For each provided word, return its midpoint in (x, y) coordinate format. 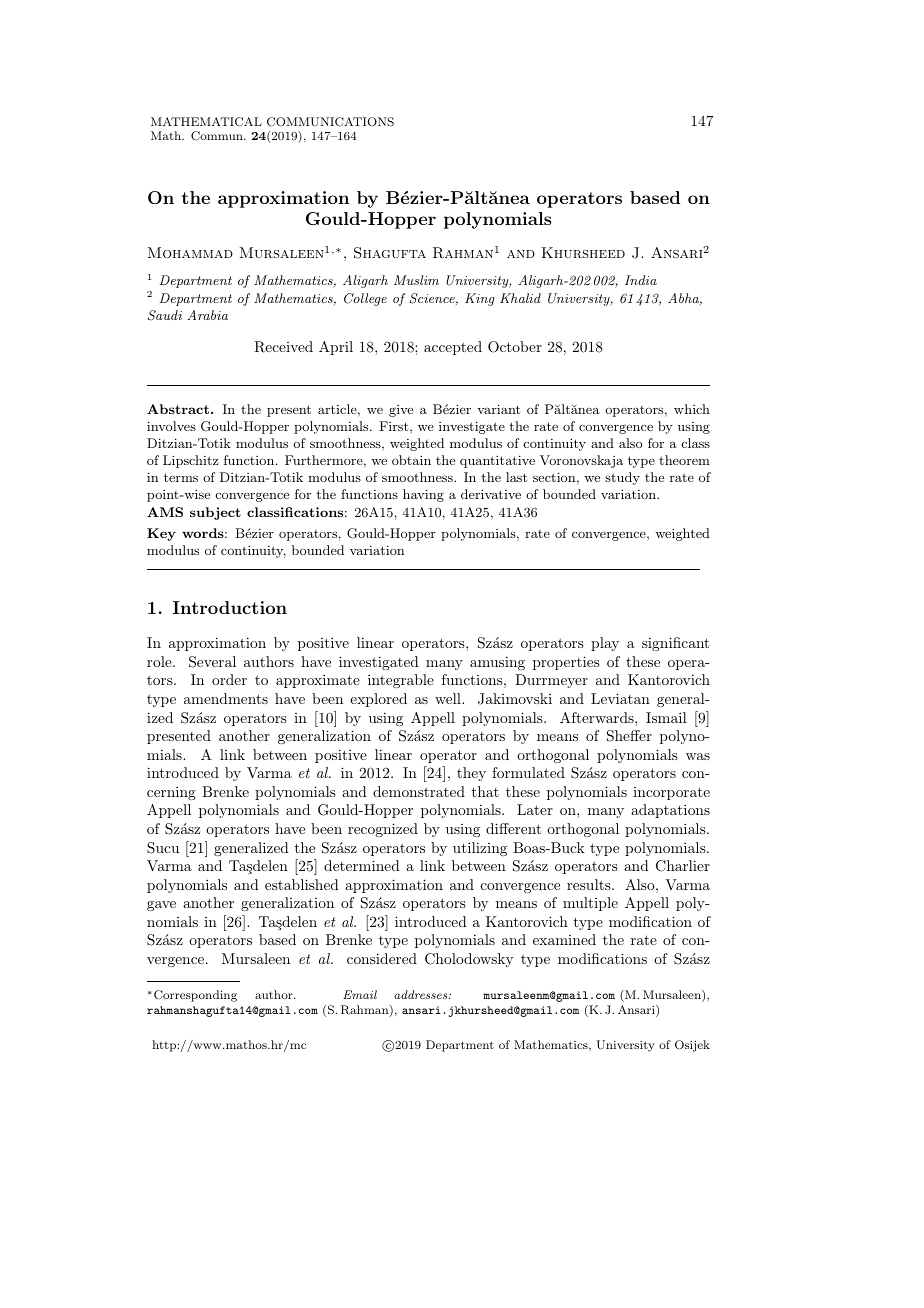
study (622, 478)
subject (215, 513)
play (605, 644)
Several (212, 662)
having (423, 495)
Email (360, 994)
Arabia (207, 315)
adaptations (670, 811)
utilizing (480, 849)
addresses (422, 994)
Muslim (416, 280)
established (302, 884)
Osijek (692, 1046)
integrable (401, 681)
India (641, 280)
